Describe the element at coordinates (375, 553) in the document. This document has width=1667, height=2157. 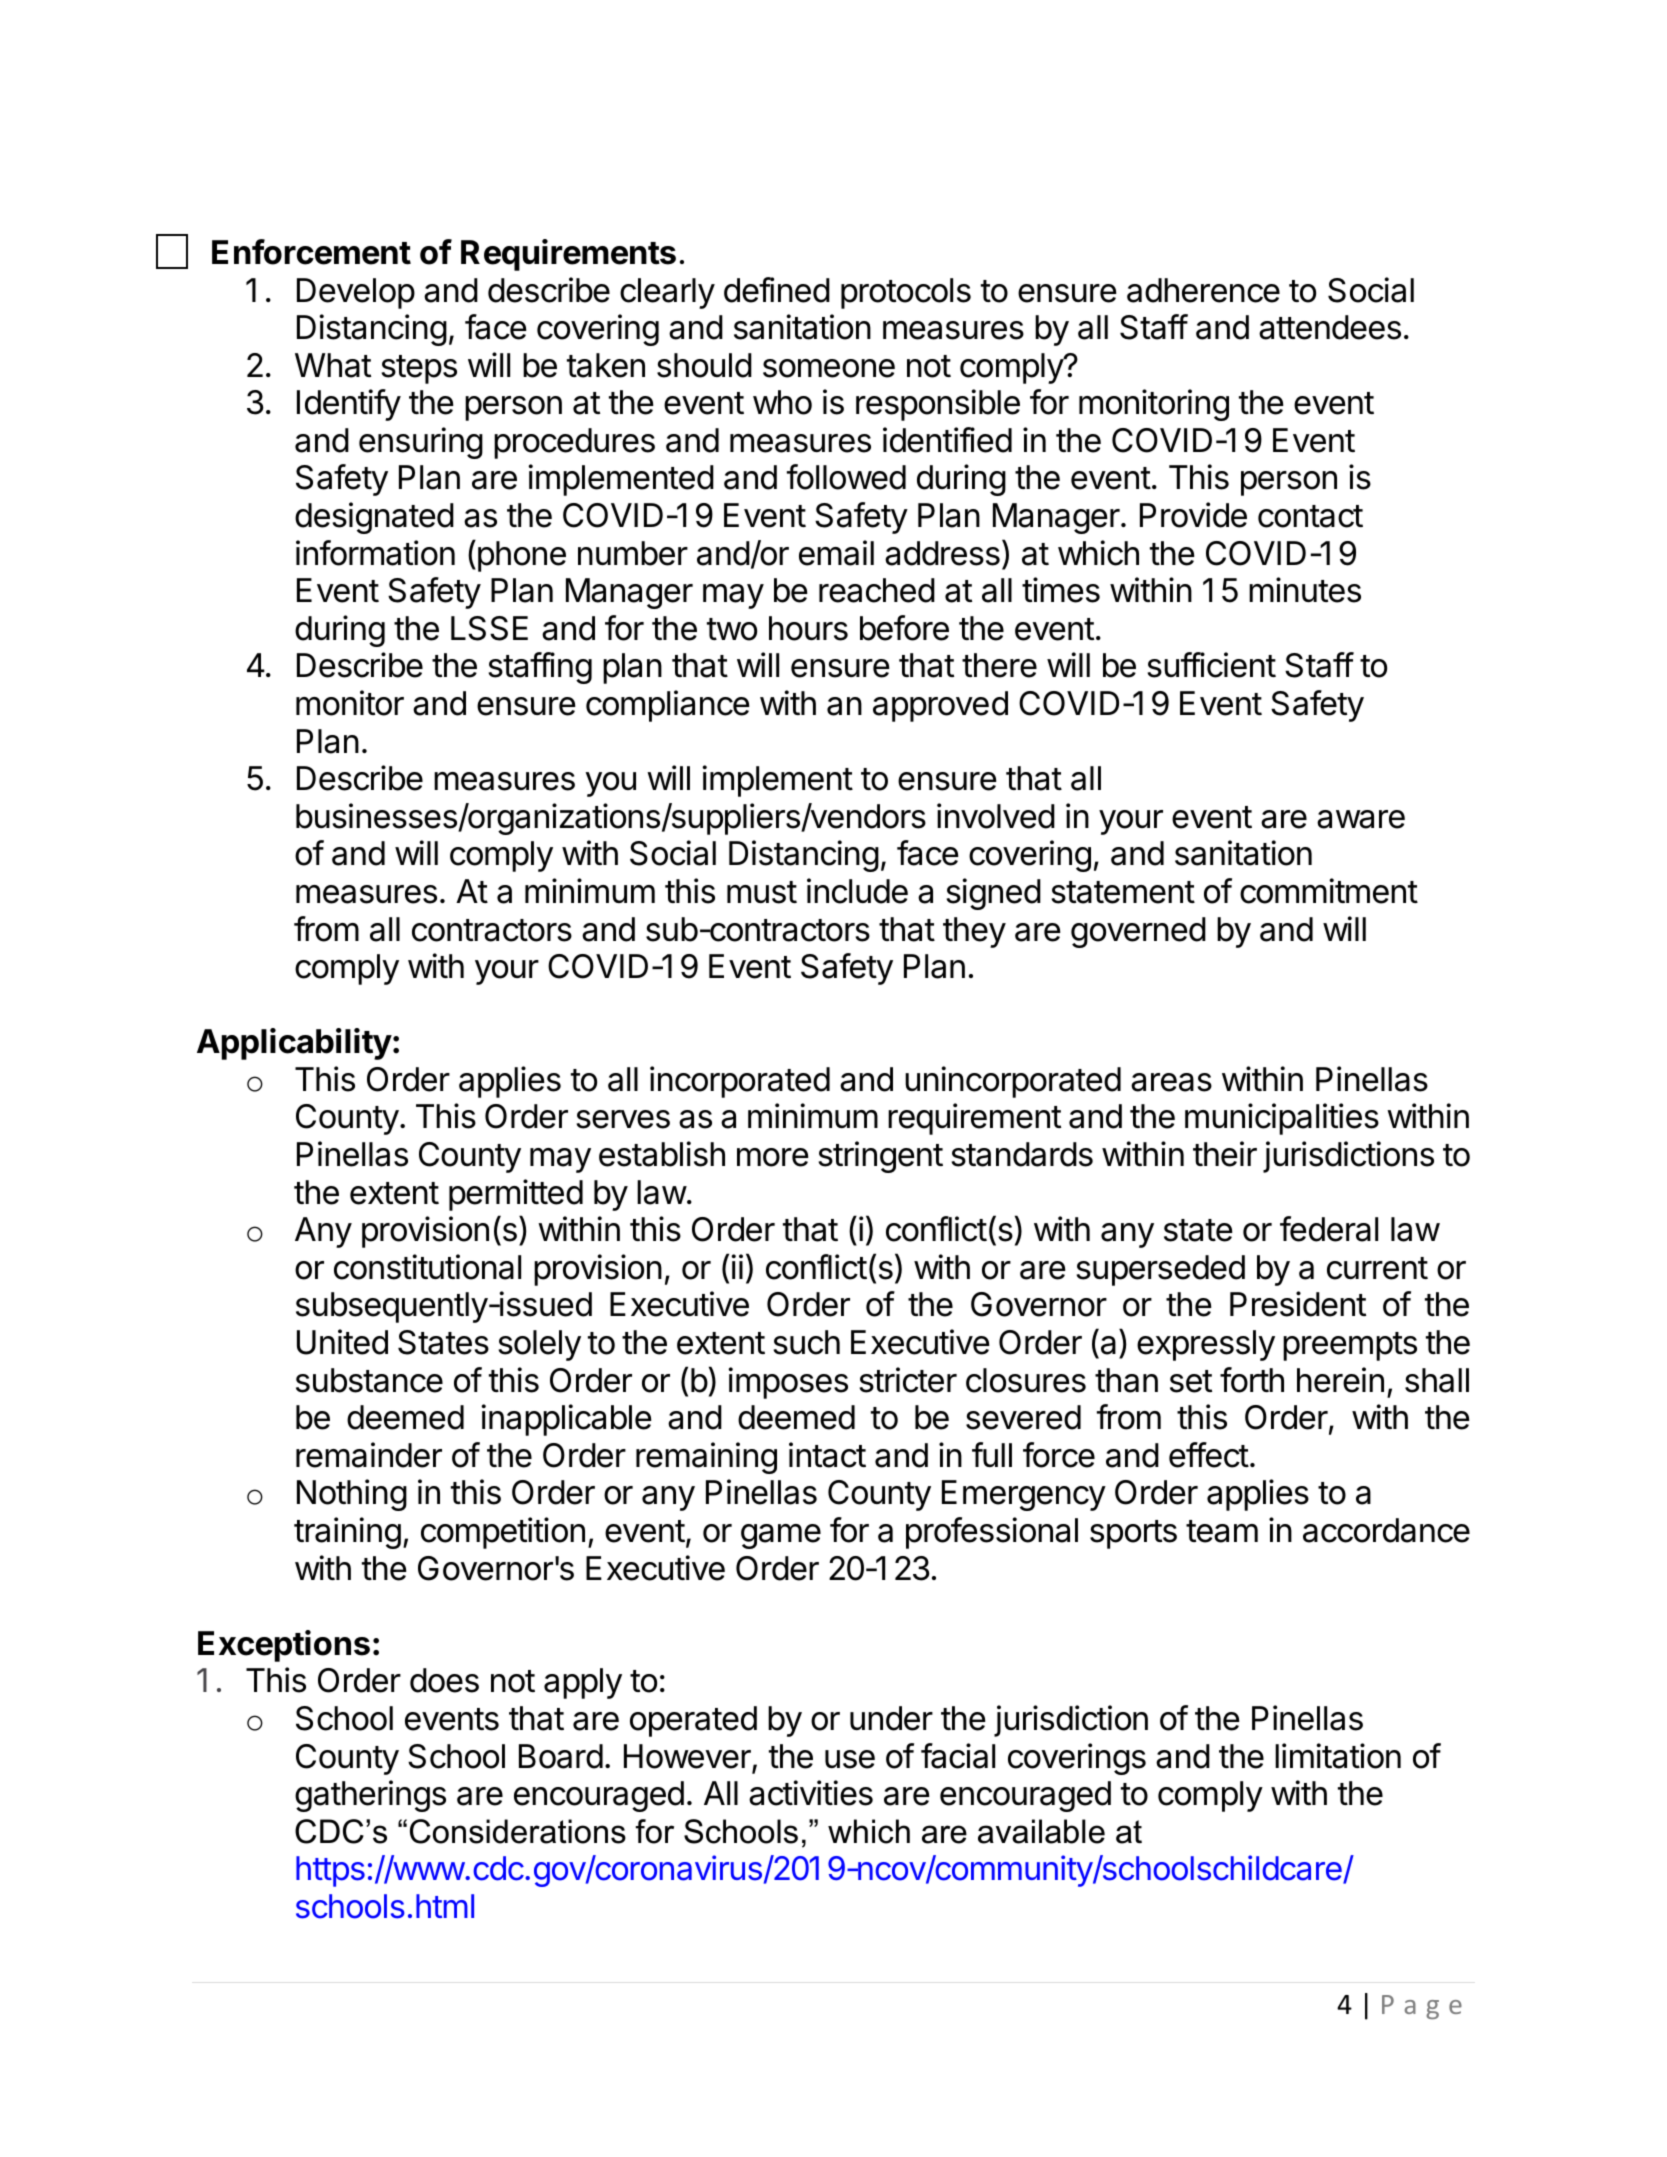
I see `information` at that location.
